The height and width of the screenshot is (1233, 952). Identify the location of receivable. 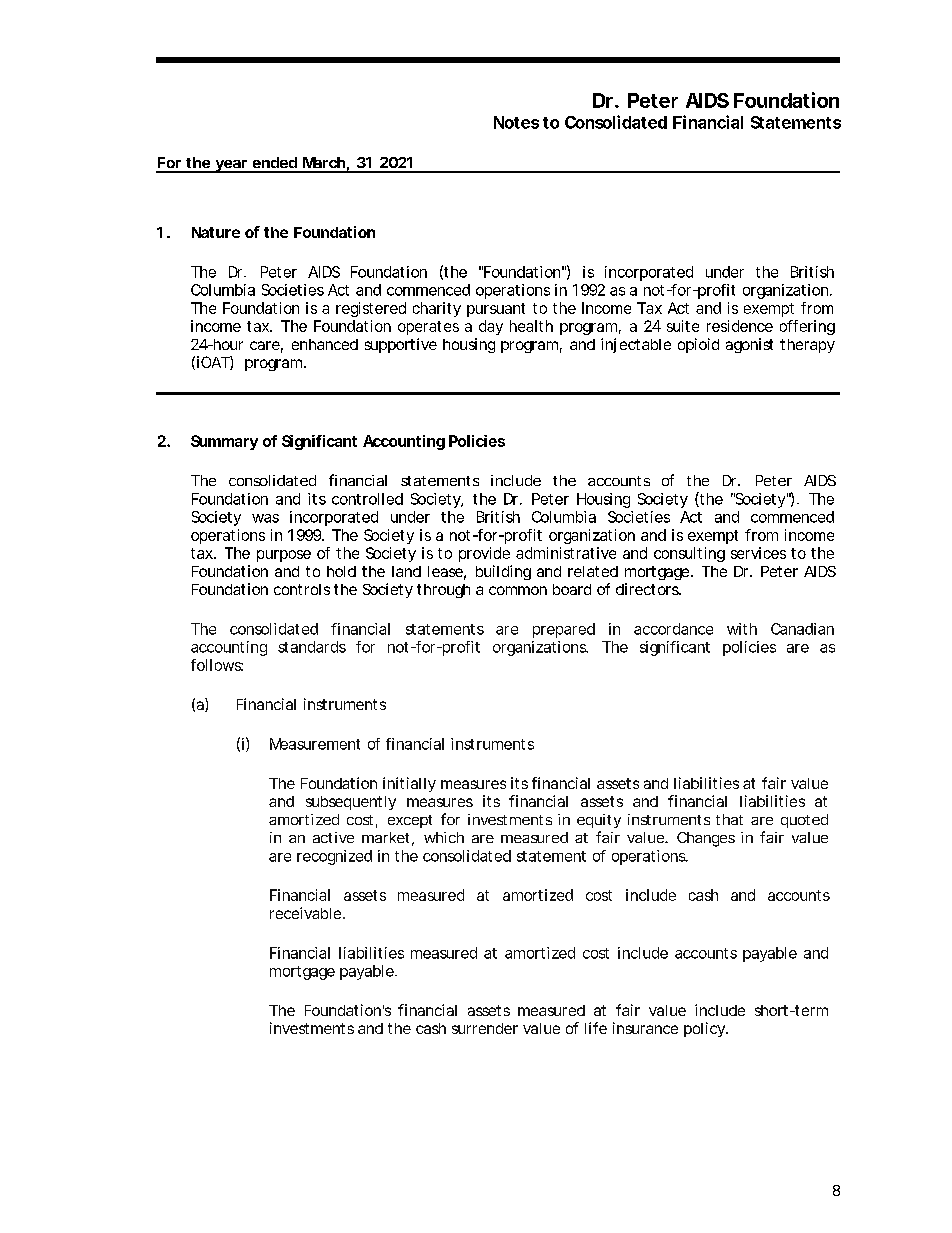
(307, 913).
